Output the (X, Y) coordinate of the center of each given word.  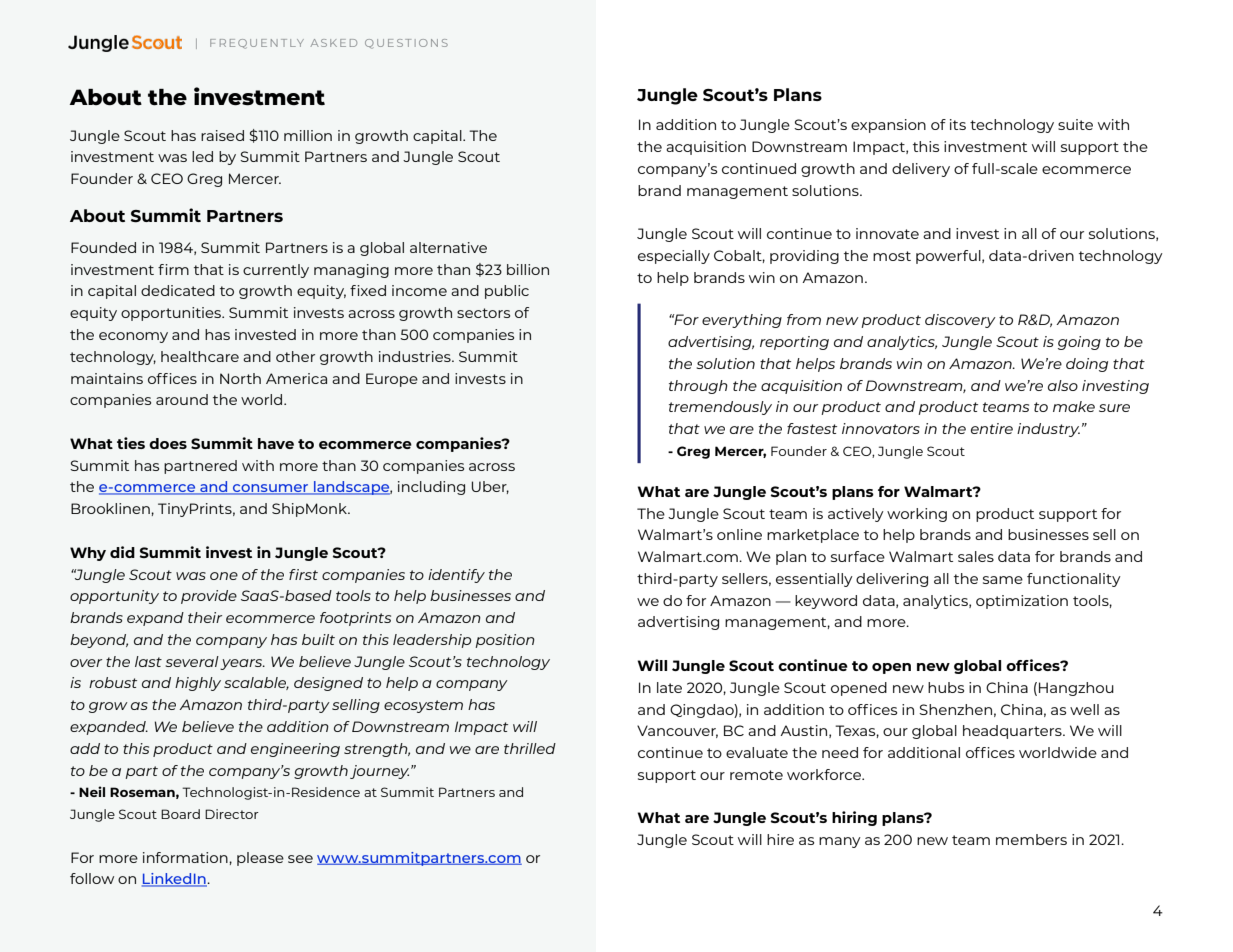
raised (222, 135)
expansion (888, 126)
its (958, 124)
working (917, 515)
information (186, 857)
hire (780, 839)
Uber (490, 487)
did (122, 552)
